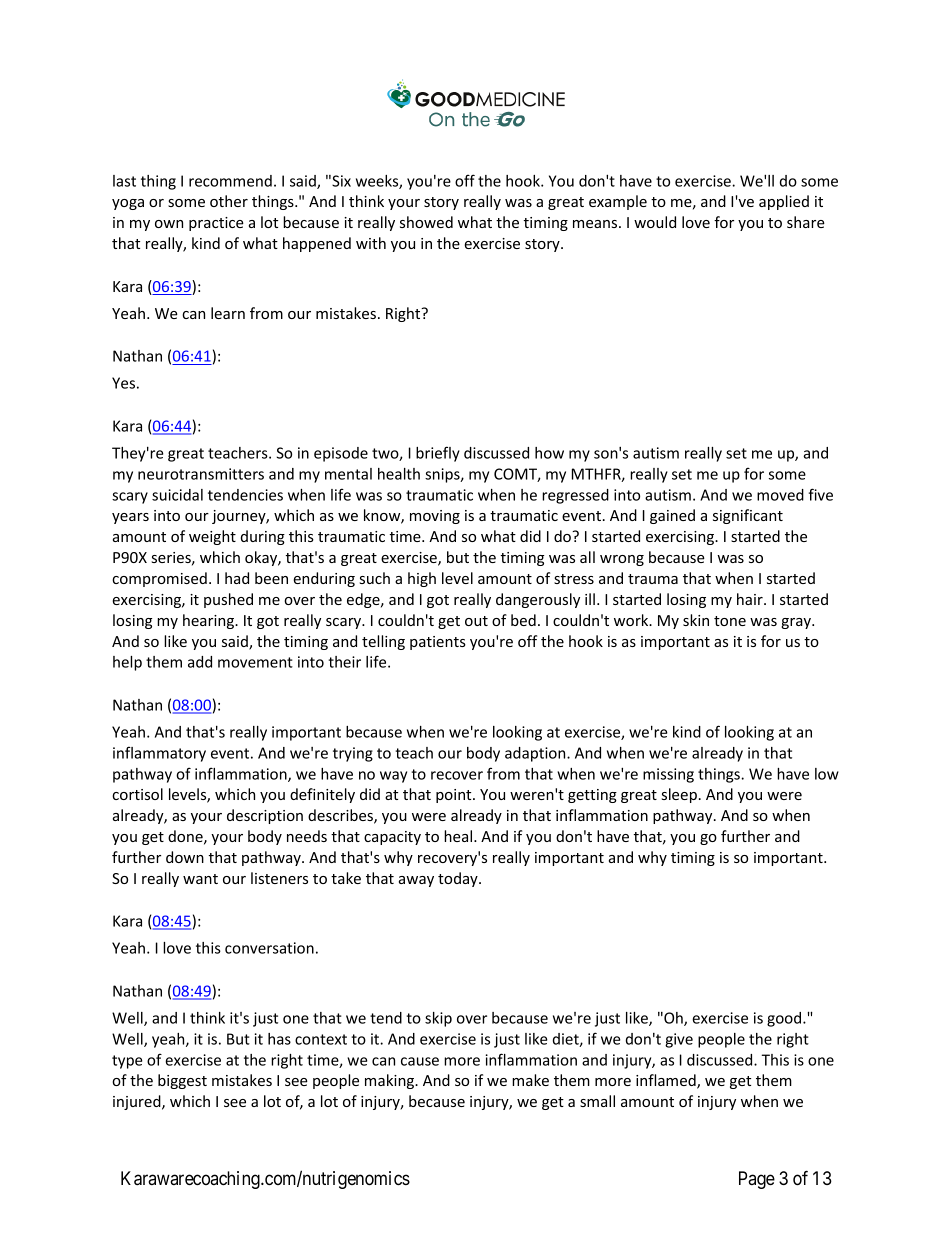 This page has width=952, height=1233. Describe the element at coordinates (216, 224) in the page. I see `practice` at that location.
